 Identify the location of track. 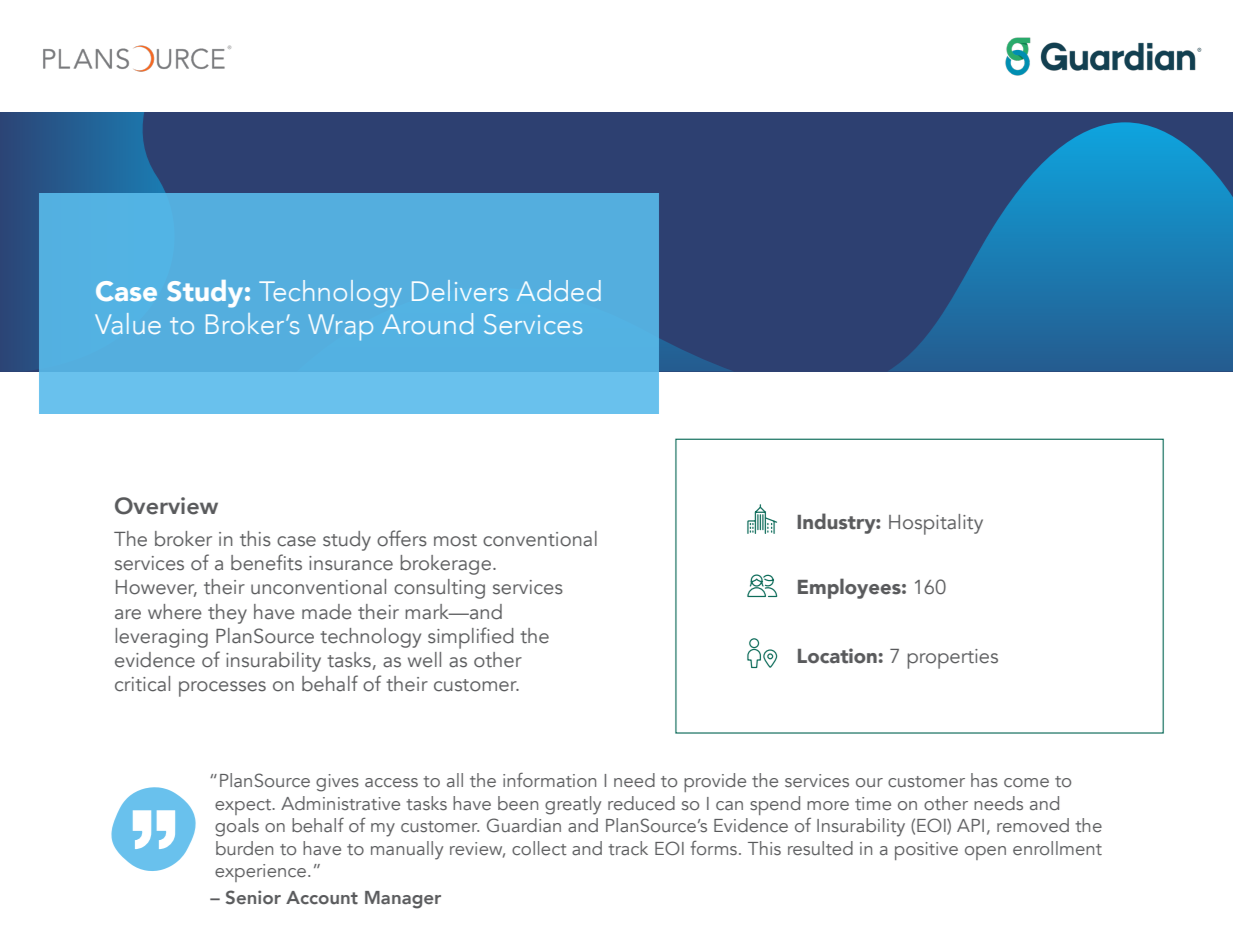
(628, 848).
